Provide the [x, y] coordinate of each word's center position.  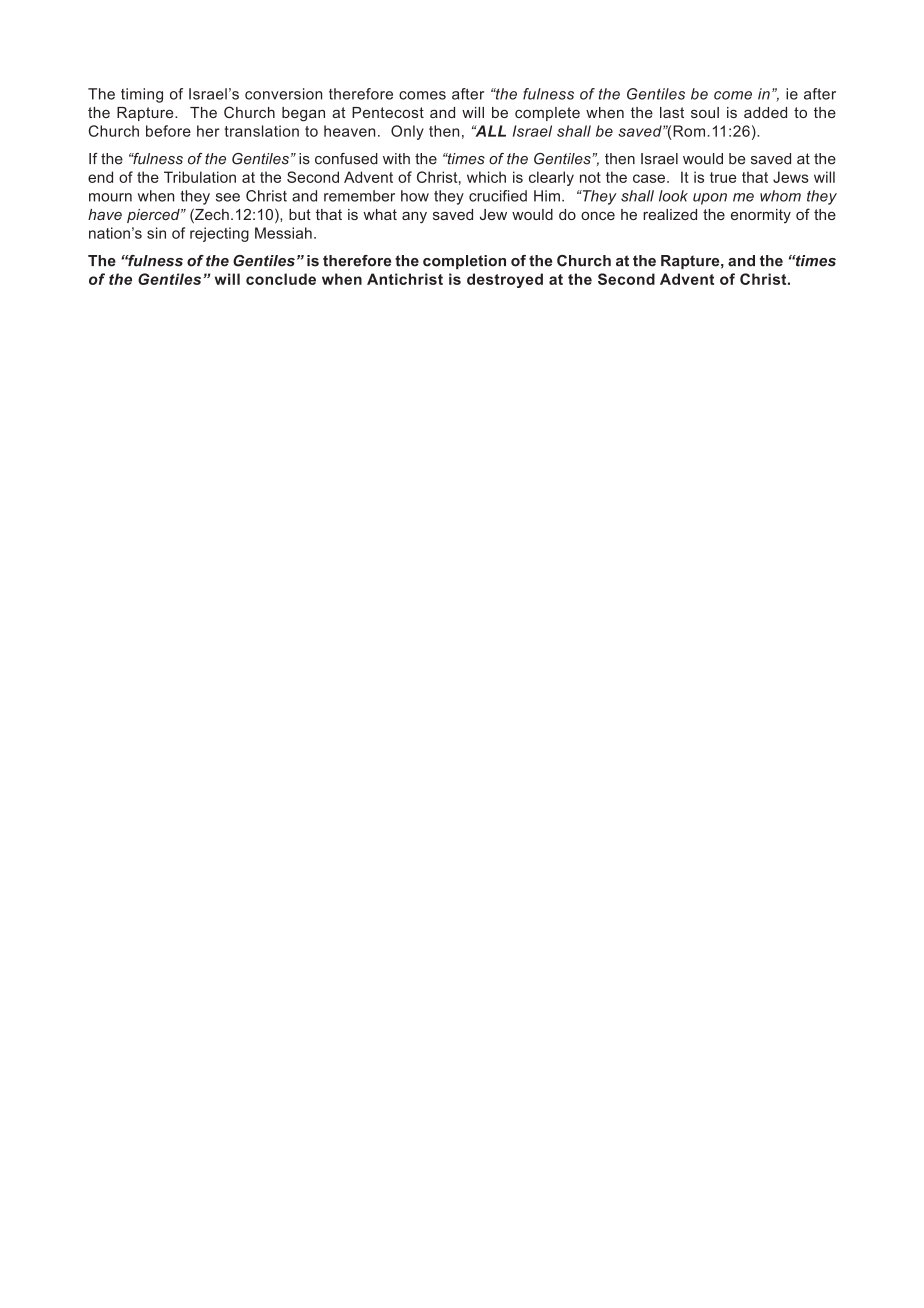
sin [156, 233]
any [414, 217]
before [168, 131]
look [673, 196]
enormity [761, 216]
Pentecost [388, 112]
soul [705, 112]
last [672, 112]
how [415, 196]
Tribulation [200, 177]
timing [142, 95]
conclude [281, 279]
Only [407, 132]
